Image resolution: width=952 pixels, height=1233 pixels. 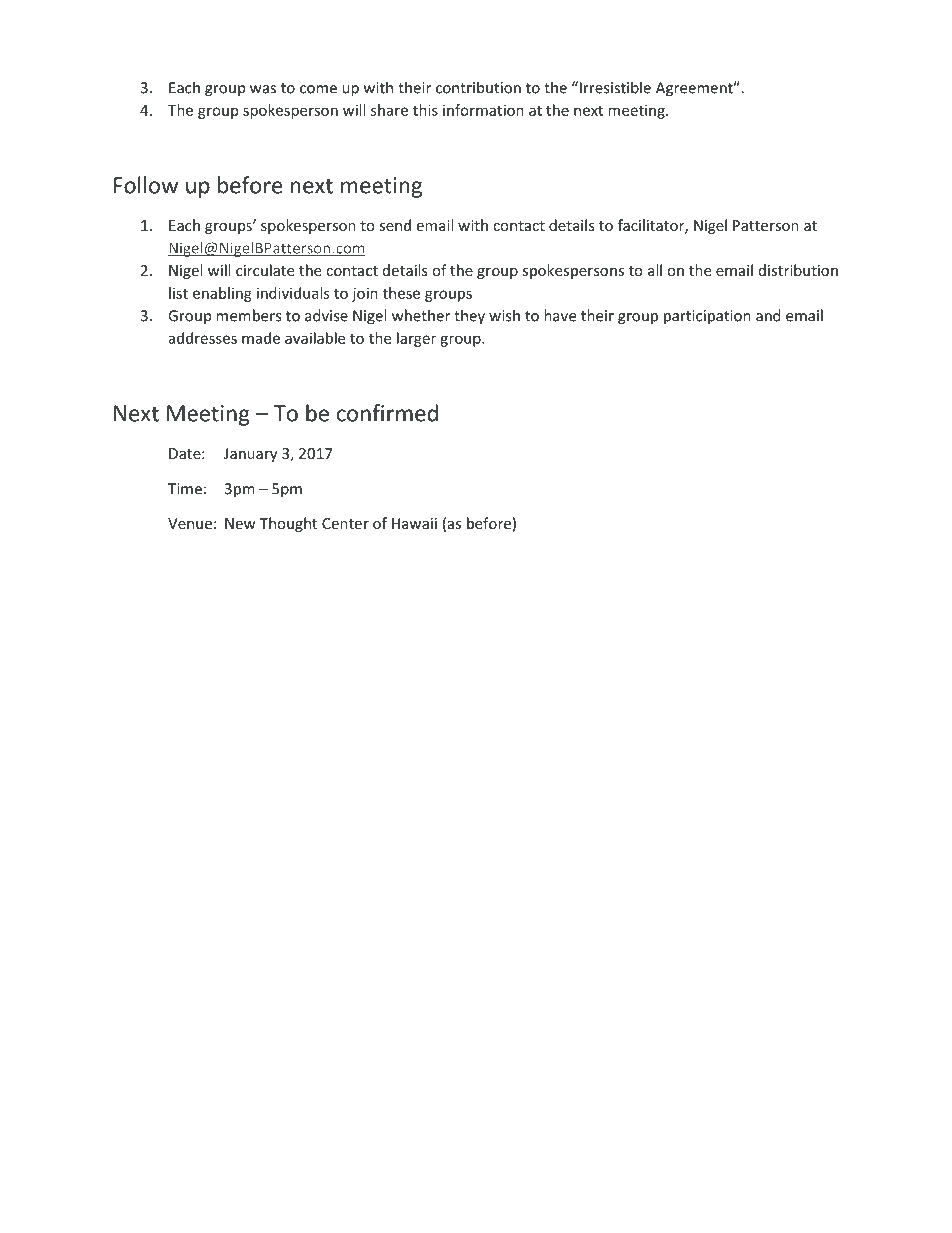 What do you see at coordinates (655, 270) in the screenshot?
I see `all` at bounding box center [655, 270].
